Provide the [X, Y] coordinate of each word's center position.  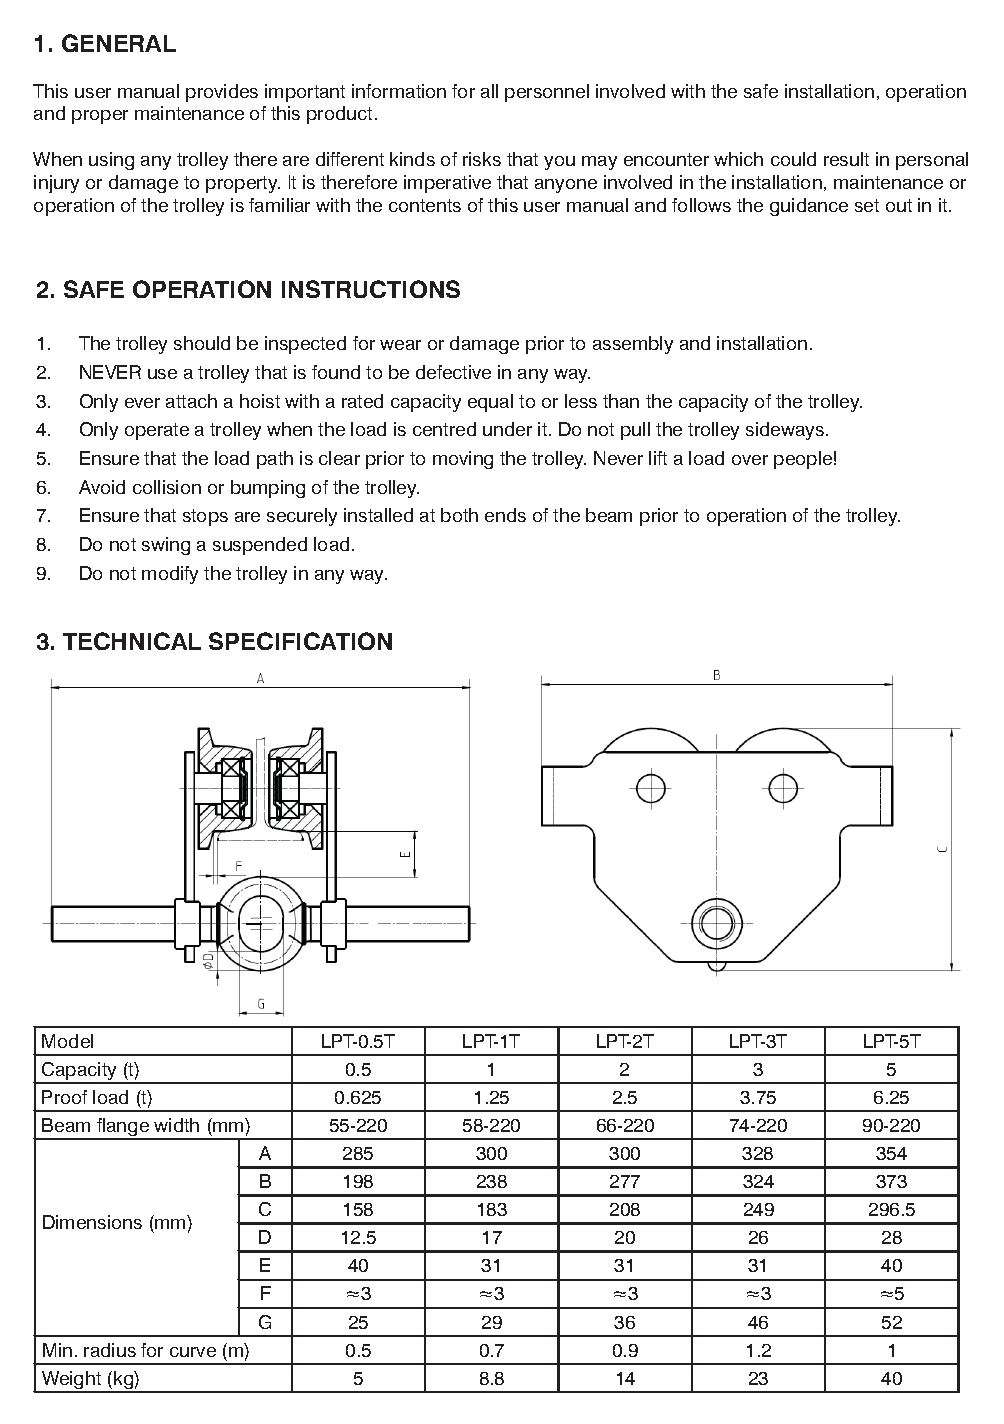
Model [67, 1041]
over [750, 460]
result [846, 159]
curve [193, 1352]
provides [222, 93]
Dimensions [92, 1222]
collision [167, 487]
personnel [547, 93]
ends [505, 515]
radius [110, 1350]
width [176, 1125]
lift [658, 458]
